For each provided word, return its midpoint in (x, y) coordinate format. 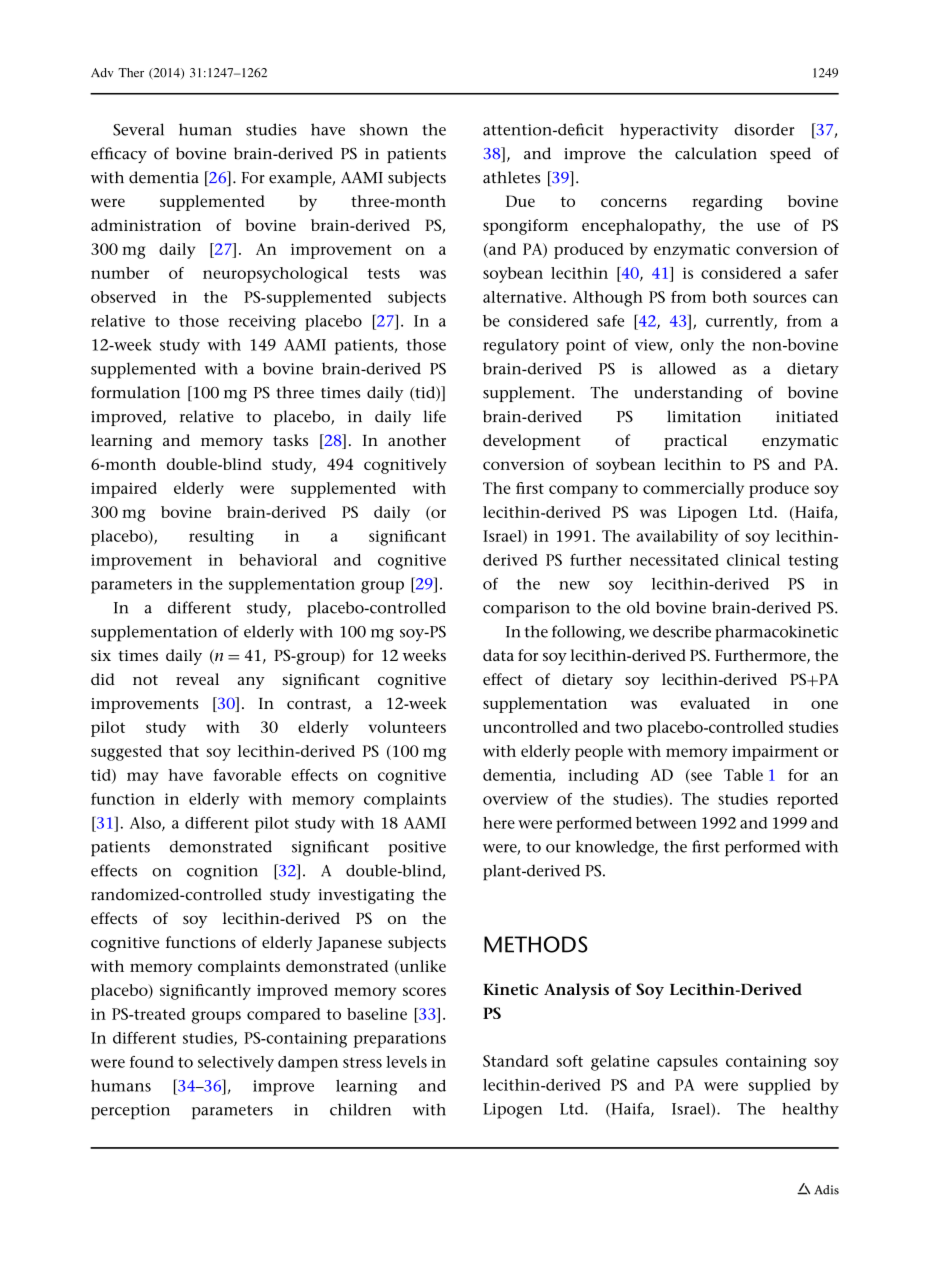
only (697, 347)
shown (384, 129)
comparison (526, 610)
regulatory (521, 347)
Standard (515, 1061)
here (499, 823)
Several (138, 129)
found (152, 1062)
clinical (753, 560)
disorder (764, 129)
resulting (221, 538)
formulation (135, 392)
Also (146, 824)
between (666, 823)
